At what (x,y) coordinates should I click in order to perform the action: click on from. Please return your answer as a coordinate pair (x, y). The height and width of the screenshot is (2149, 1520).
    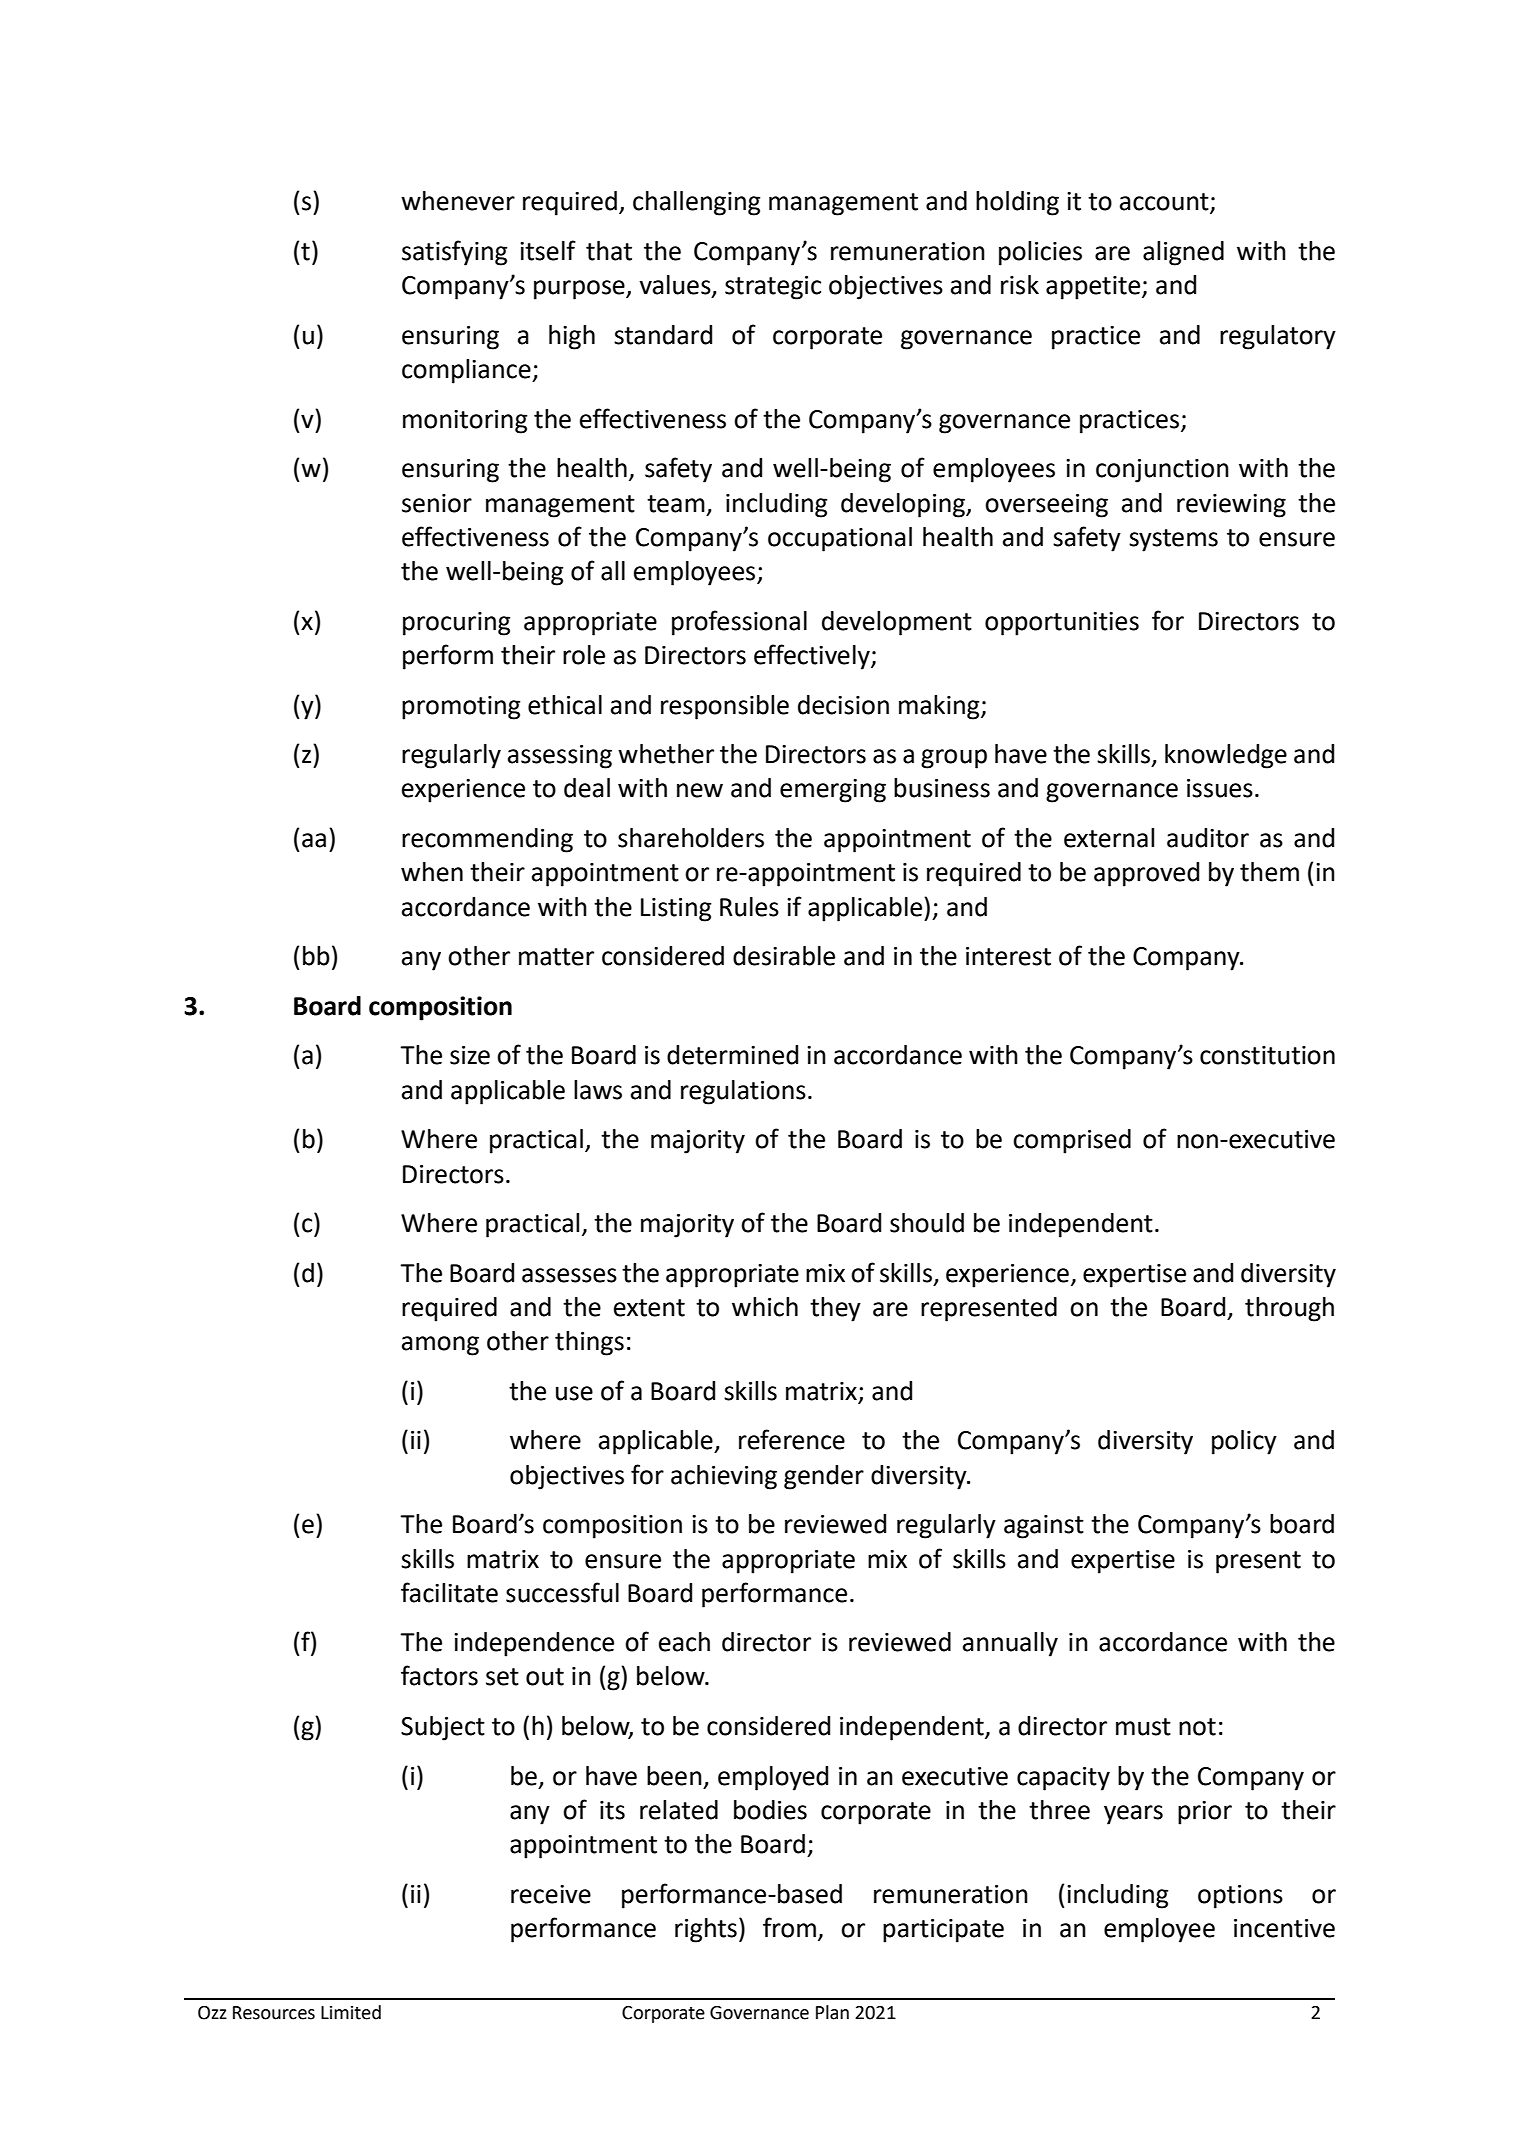
    Looking at the image, I should click on (791, 1928).
